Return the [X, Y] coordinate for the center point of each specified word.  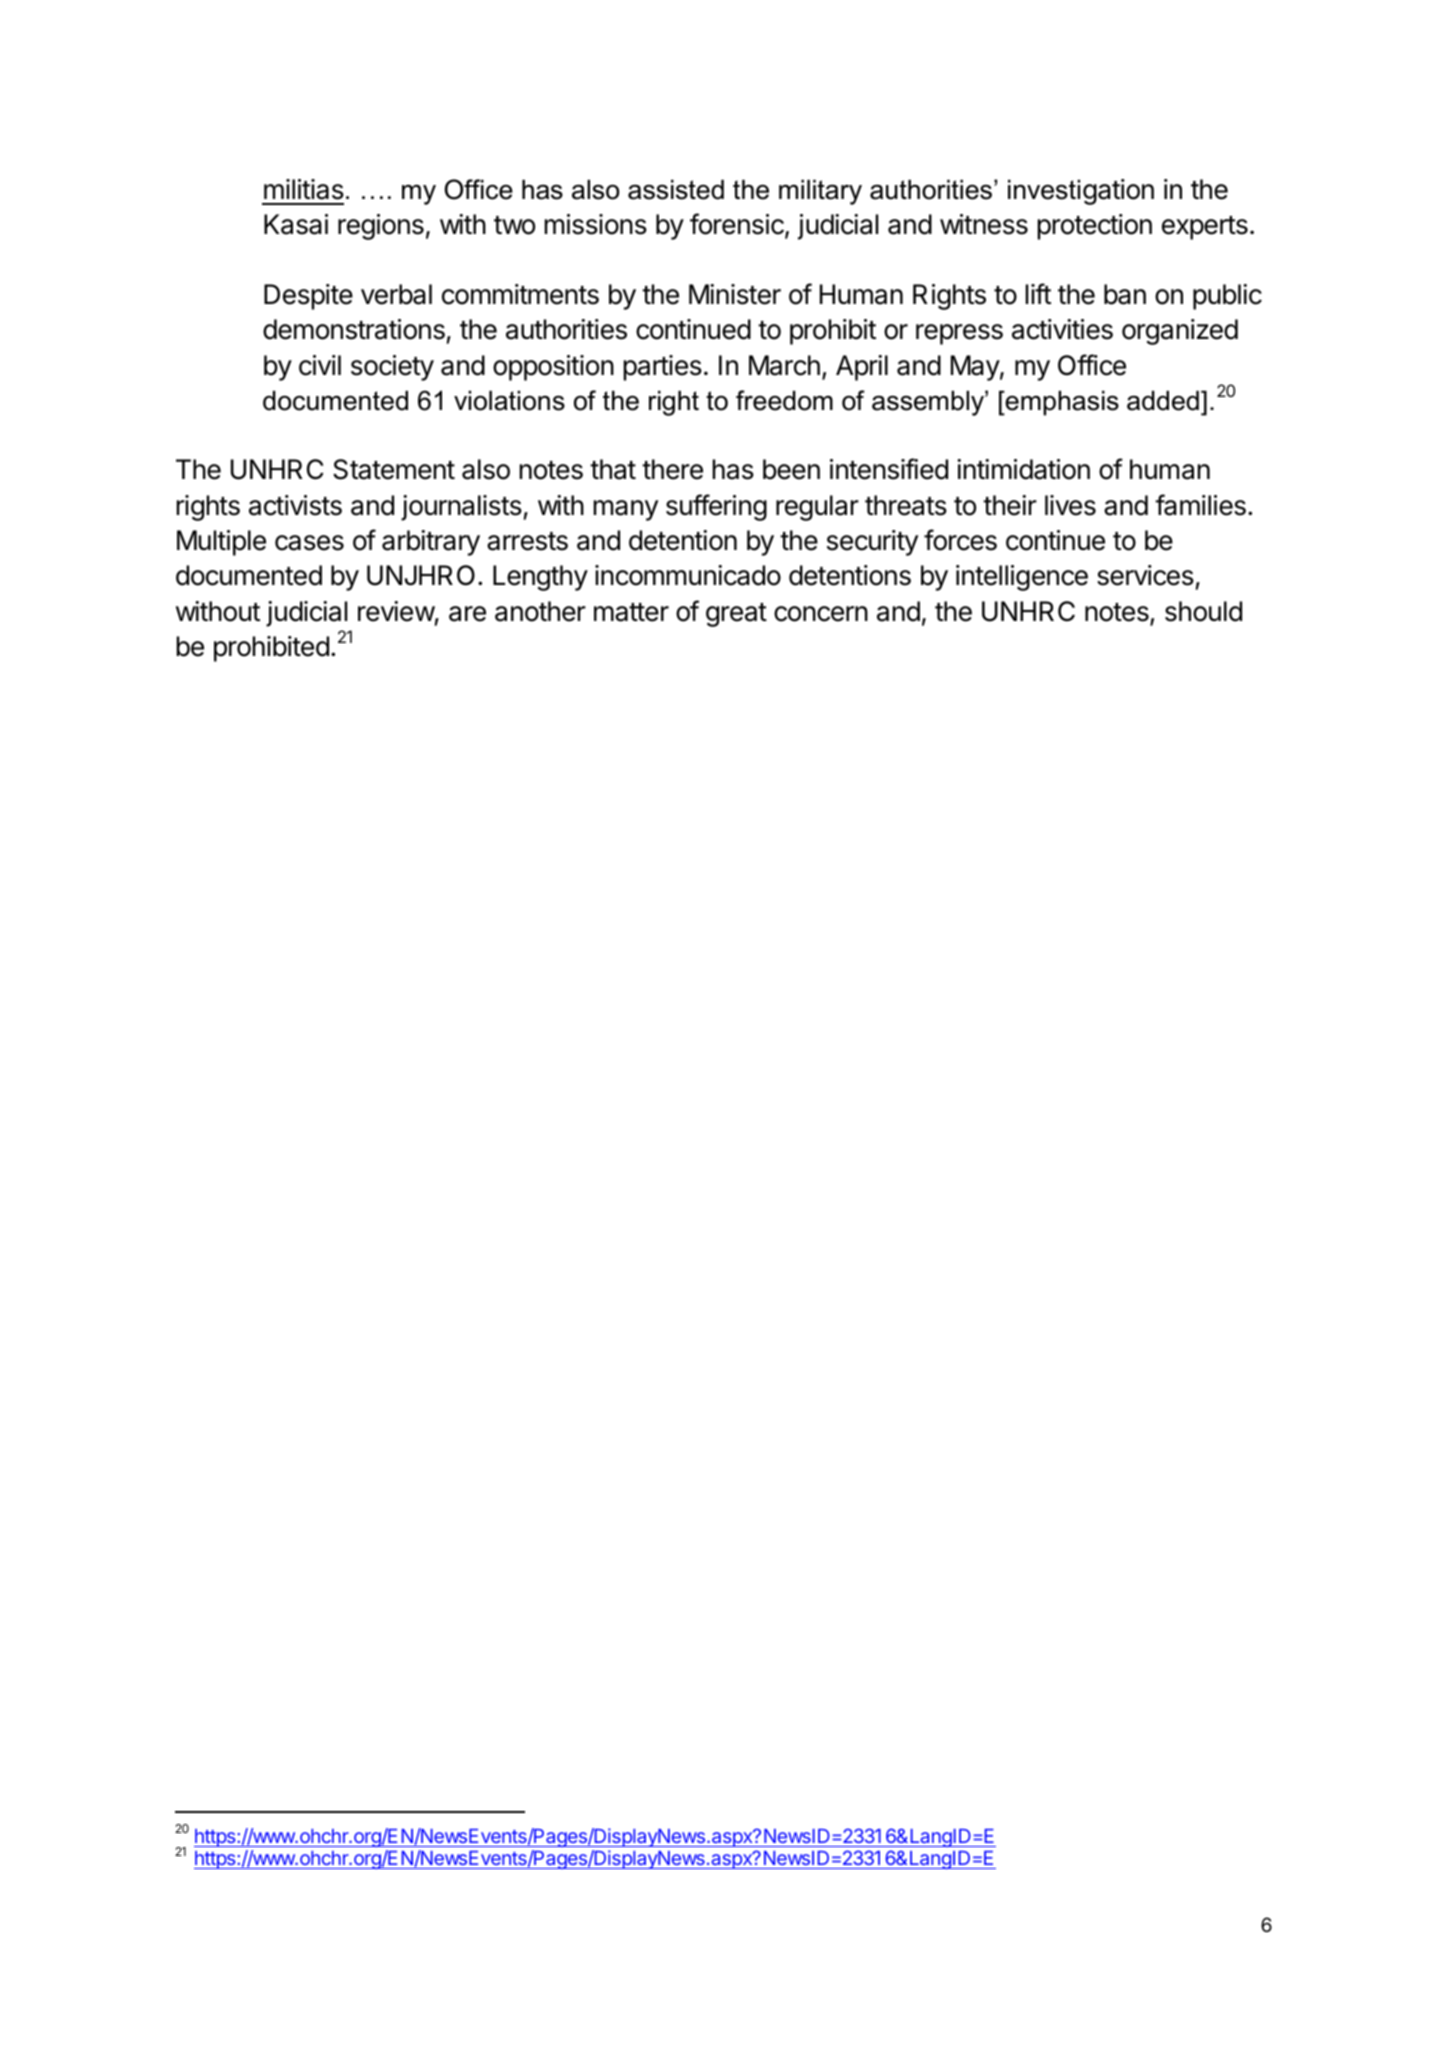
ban [1125, 294]
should [1203, 611]
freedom [784, 400]
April [862, 368]
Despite [308, 297]
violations [509, 400]
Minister [735, 294]
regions [381, 227]
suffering [716, 507]
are [467, 614]
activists [295, 505]
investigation [1081, 192]
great [736, 615]
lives [1070, 505]
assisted [676, 189]
